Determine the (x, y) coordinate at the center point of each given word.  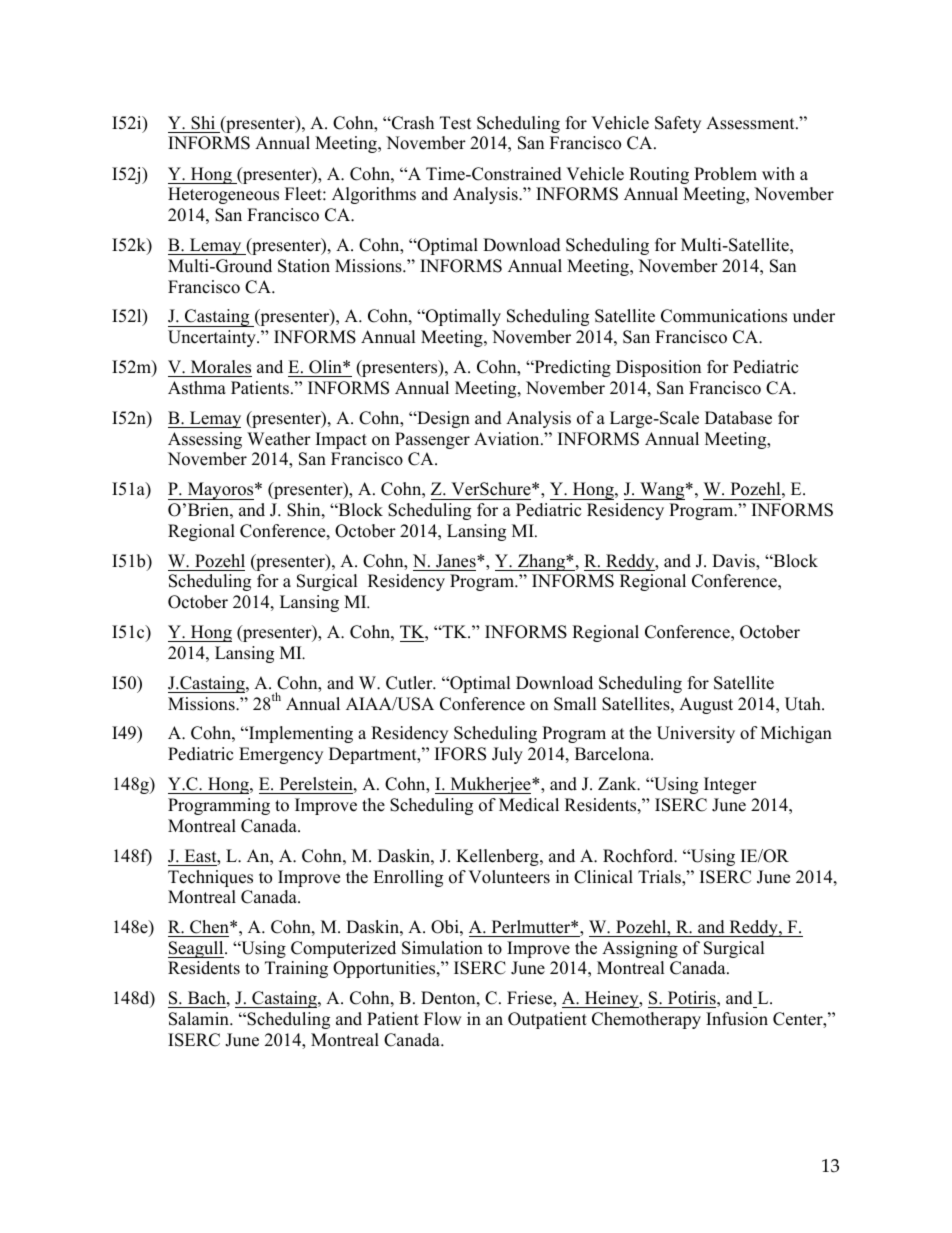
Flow (443, 1019)
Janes (457, 561)
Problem (725, 174)
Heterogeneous (223, 195)
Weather (279, 439)
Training (296, 969)
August (706, 705)
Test (456, 123)
